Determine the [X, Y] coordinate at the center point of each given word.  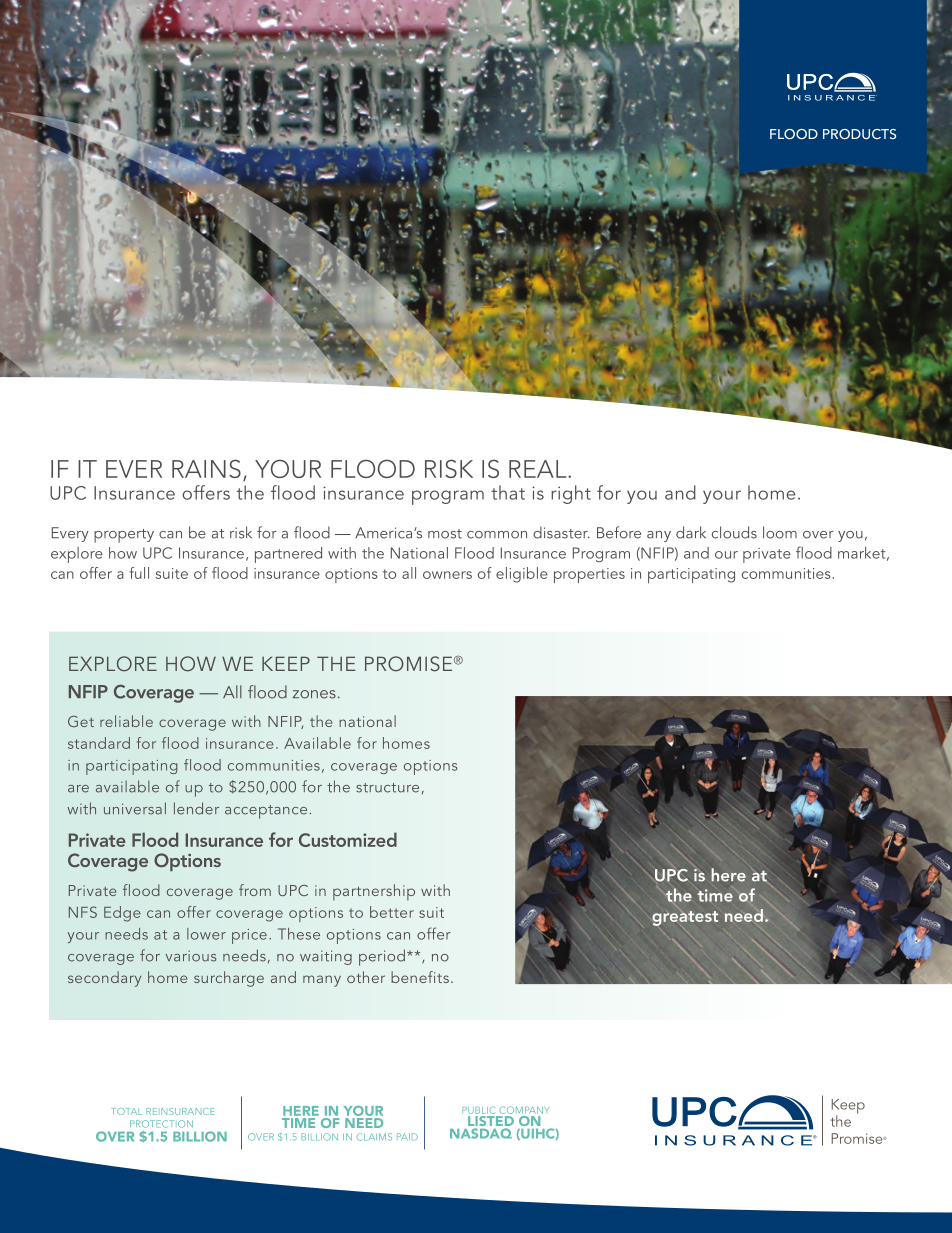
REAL [539, 469]
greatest [685, 918]
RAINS [206, 468]
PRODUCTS [859, 134]
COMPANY [524, 1110]
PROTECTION [161, 1124]
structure [387, 788]
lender [196, 808]
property [124, 536]
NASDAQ [481, 1133]
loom [780, 532]
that [508, 492]
